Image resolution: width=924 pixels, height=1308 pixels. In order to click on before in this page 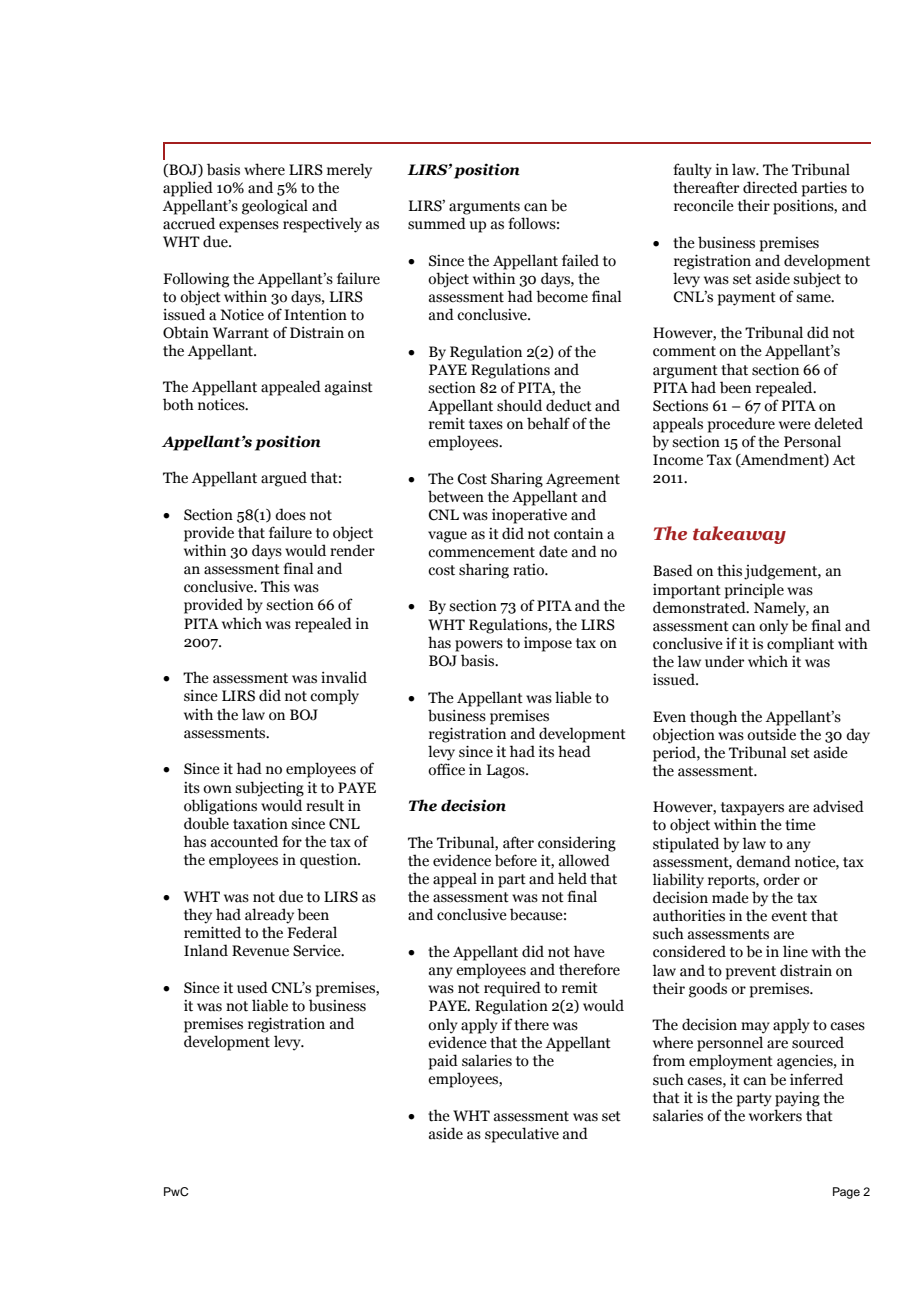, I will do `click(516, 860)`.
